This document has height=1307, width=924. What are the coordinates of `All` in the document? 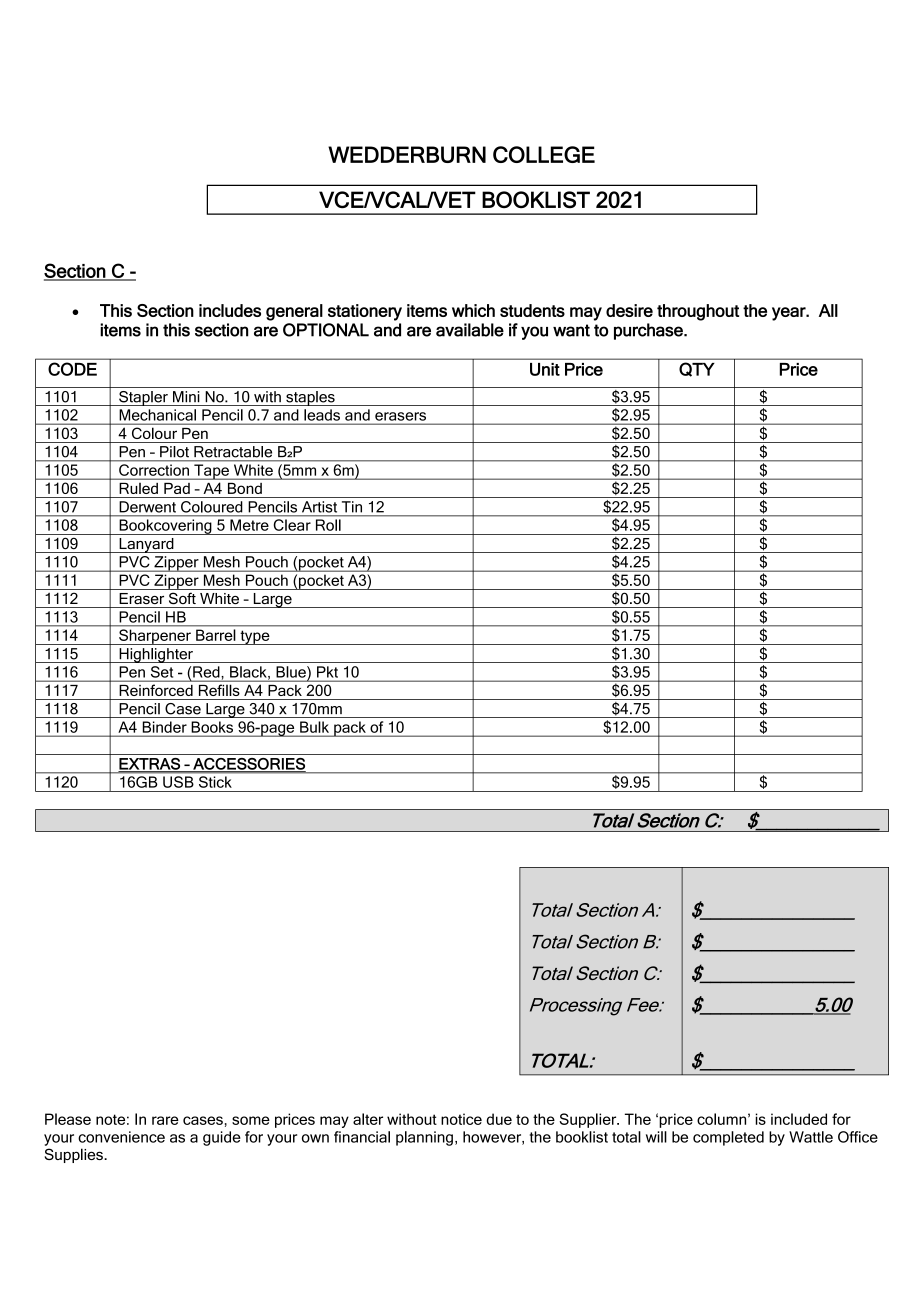 It's located at (828, 310).
